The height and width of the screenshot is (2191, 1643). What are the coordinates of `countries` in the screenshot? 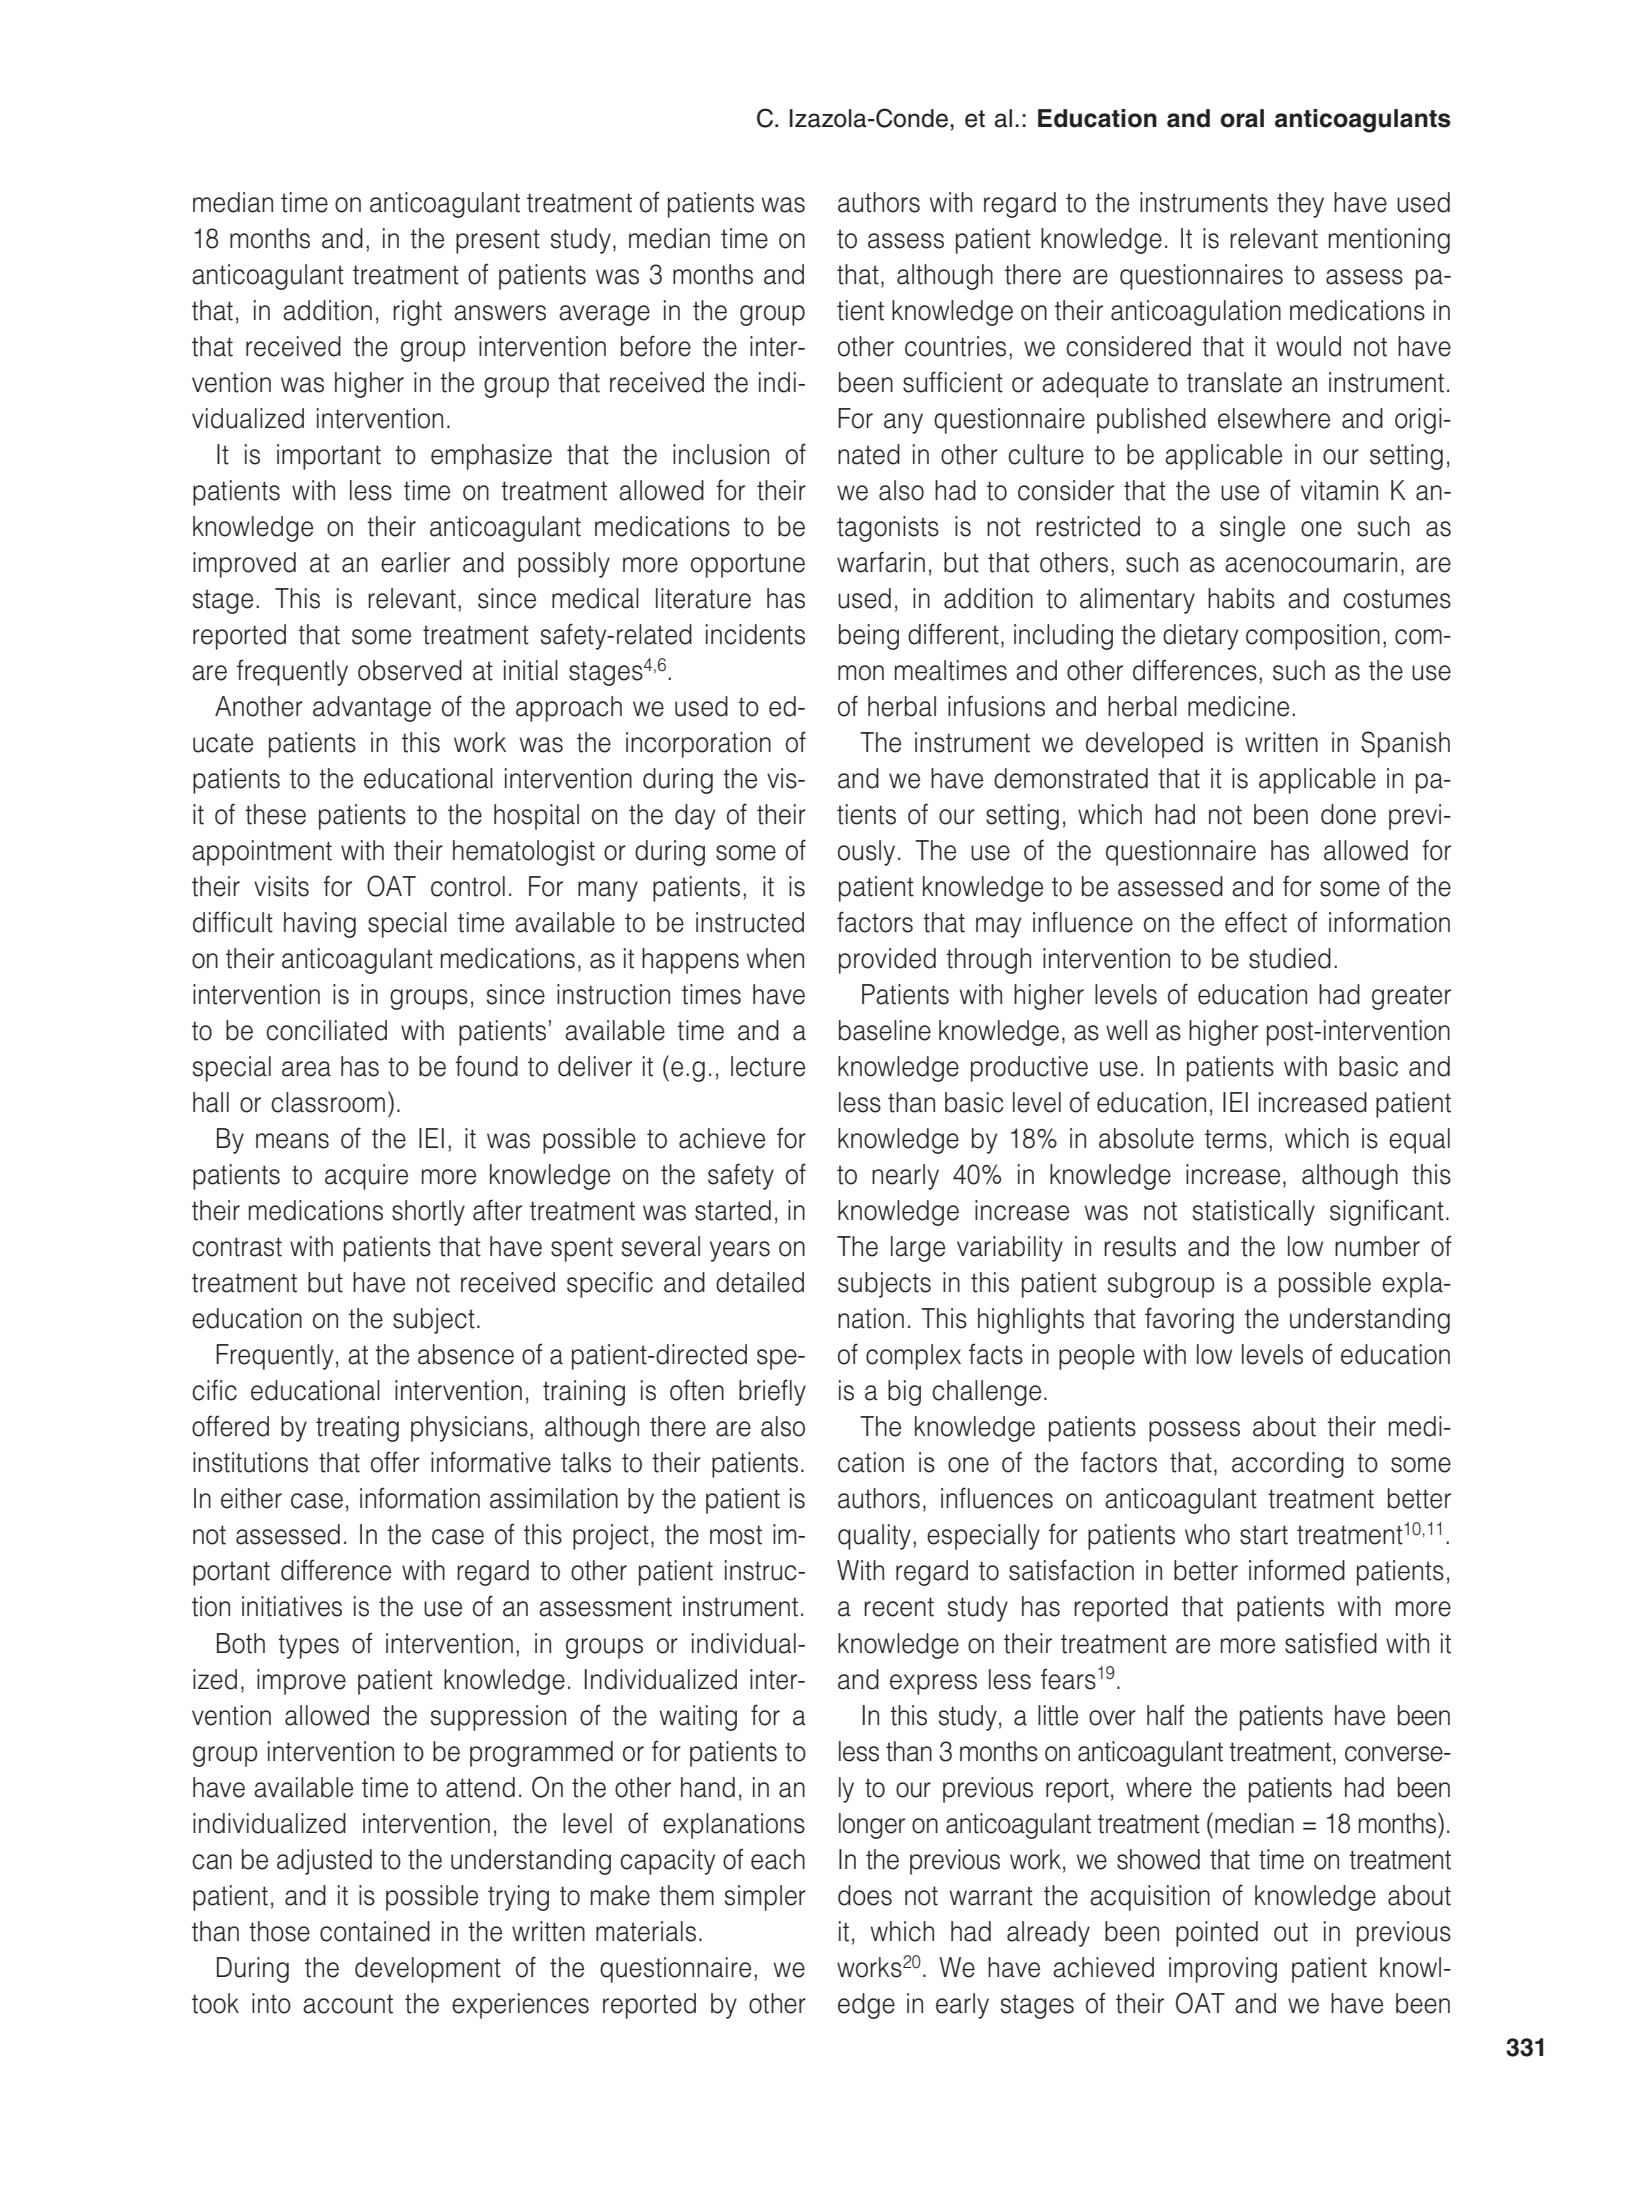 It's located at (955, 346).
